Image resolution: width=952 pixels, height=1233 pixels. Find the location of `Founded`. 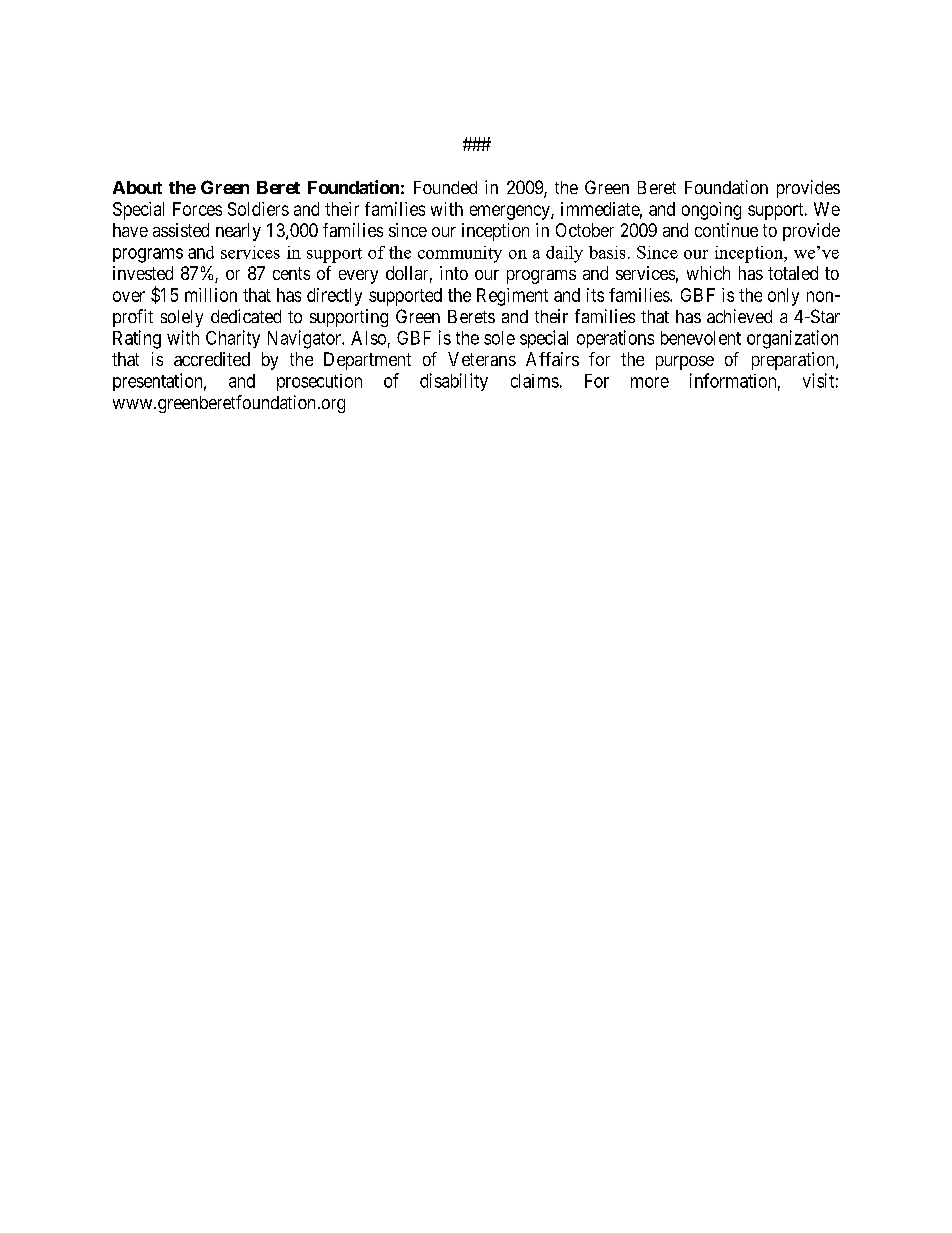

Founded is located at coordinates (445, 187).
